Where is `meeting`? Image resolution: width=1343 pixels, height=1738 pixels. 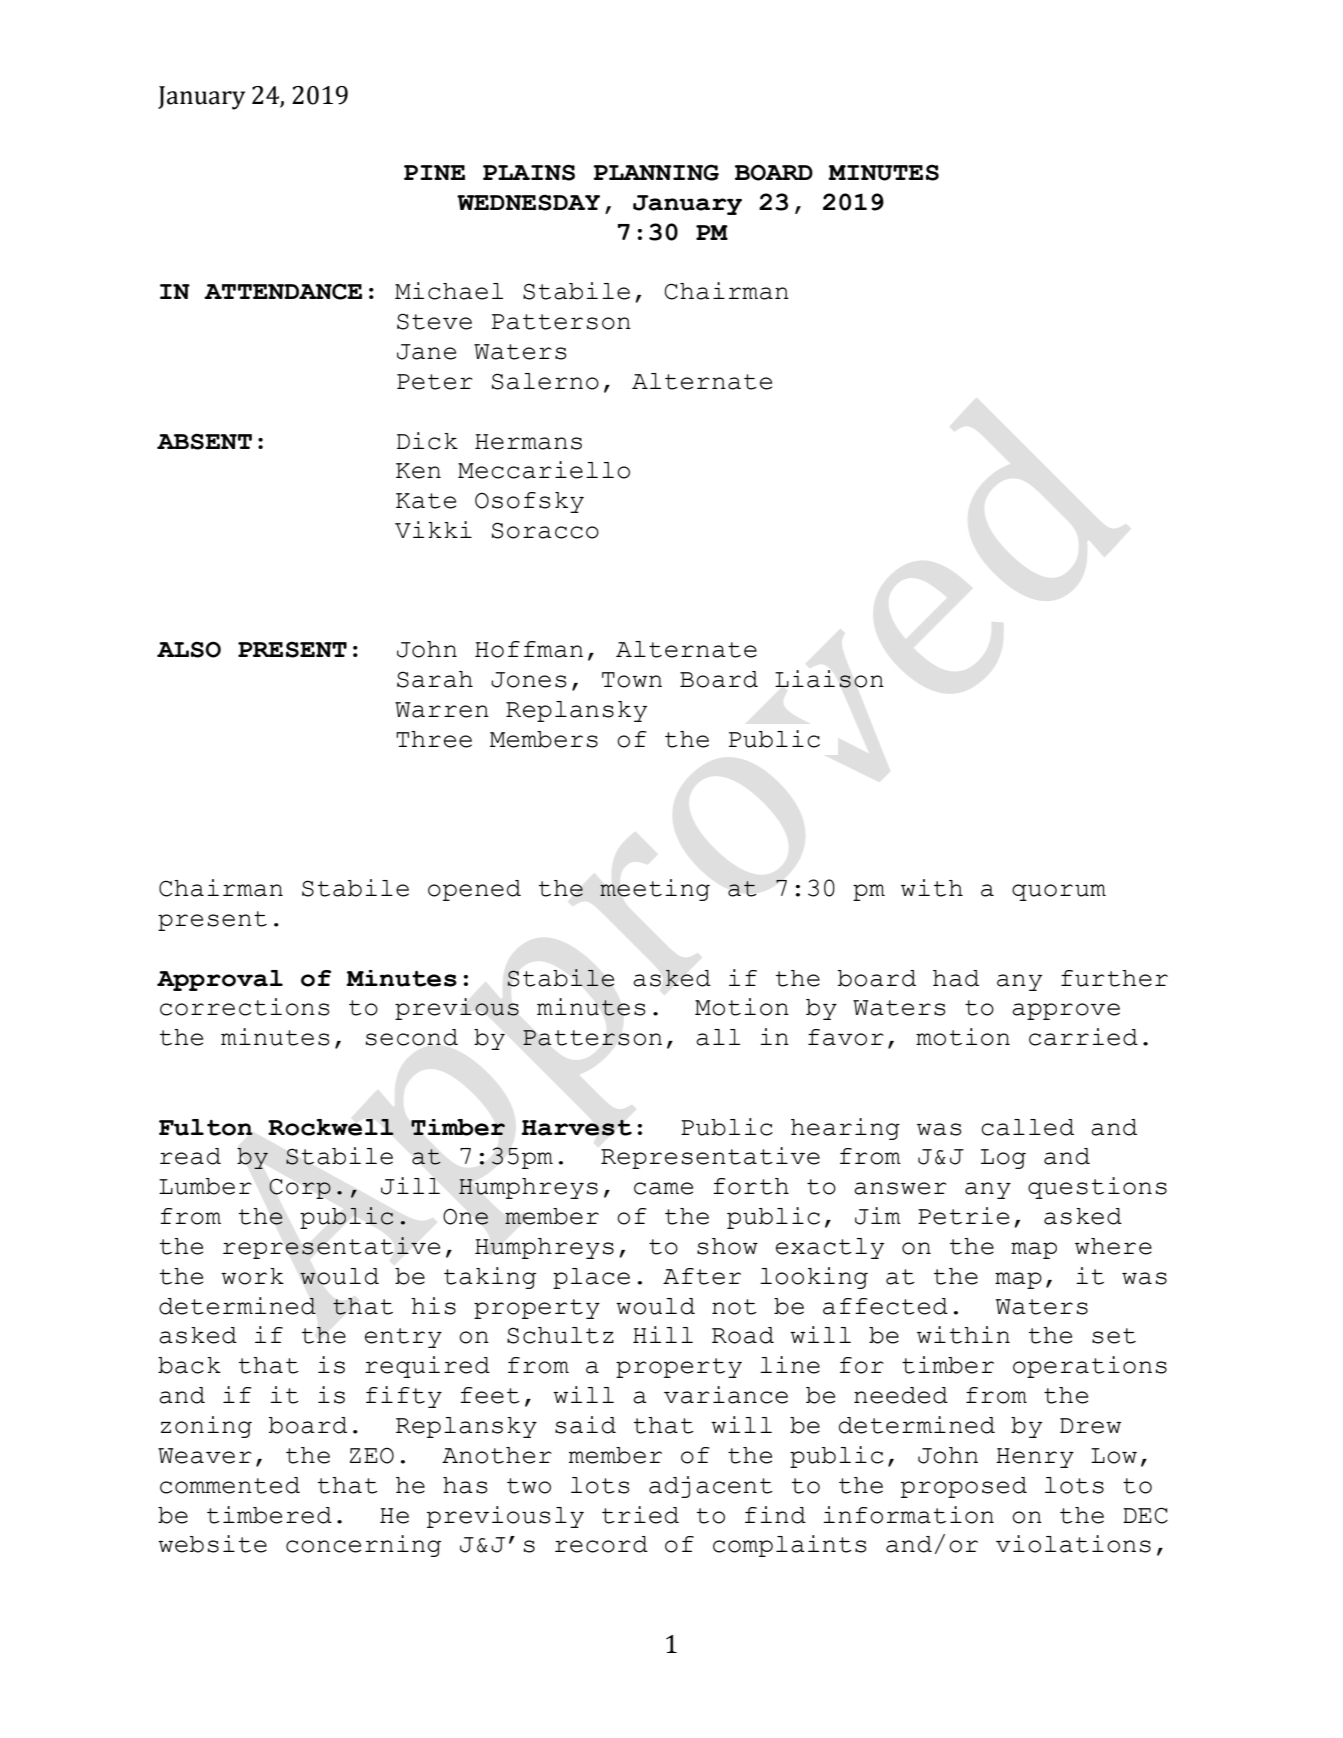
meeting is located at coordinates (655, 890).
